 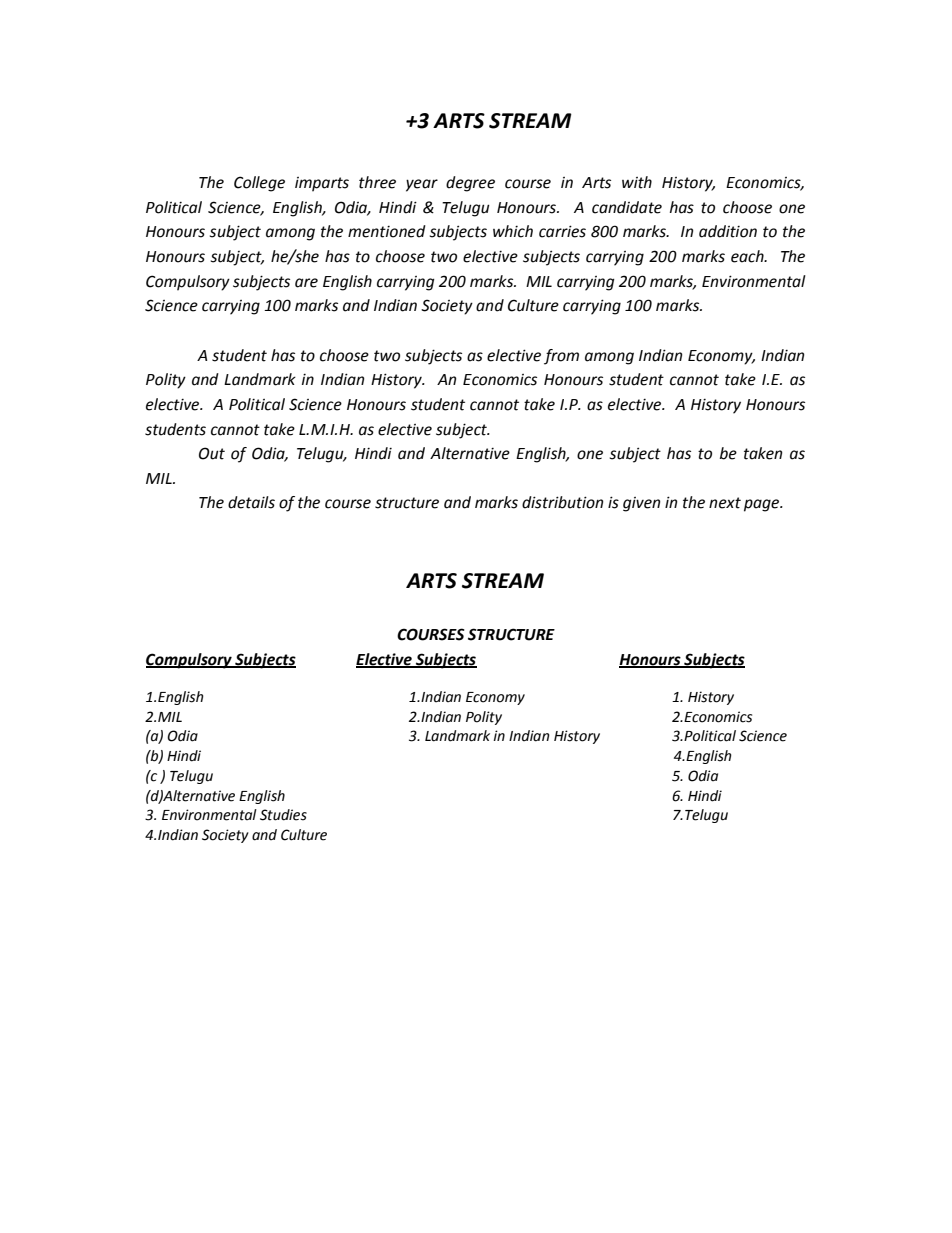 What do you see at coordinates (563, 502) in the page?
I see `distribution` at bounding box center [563, 502].
